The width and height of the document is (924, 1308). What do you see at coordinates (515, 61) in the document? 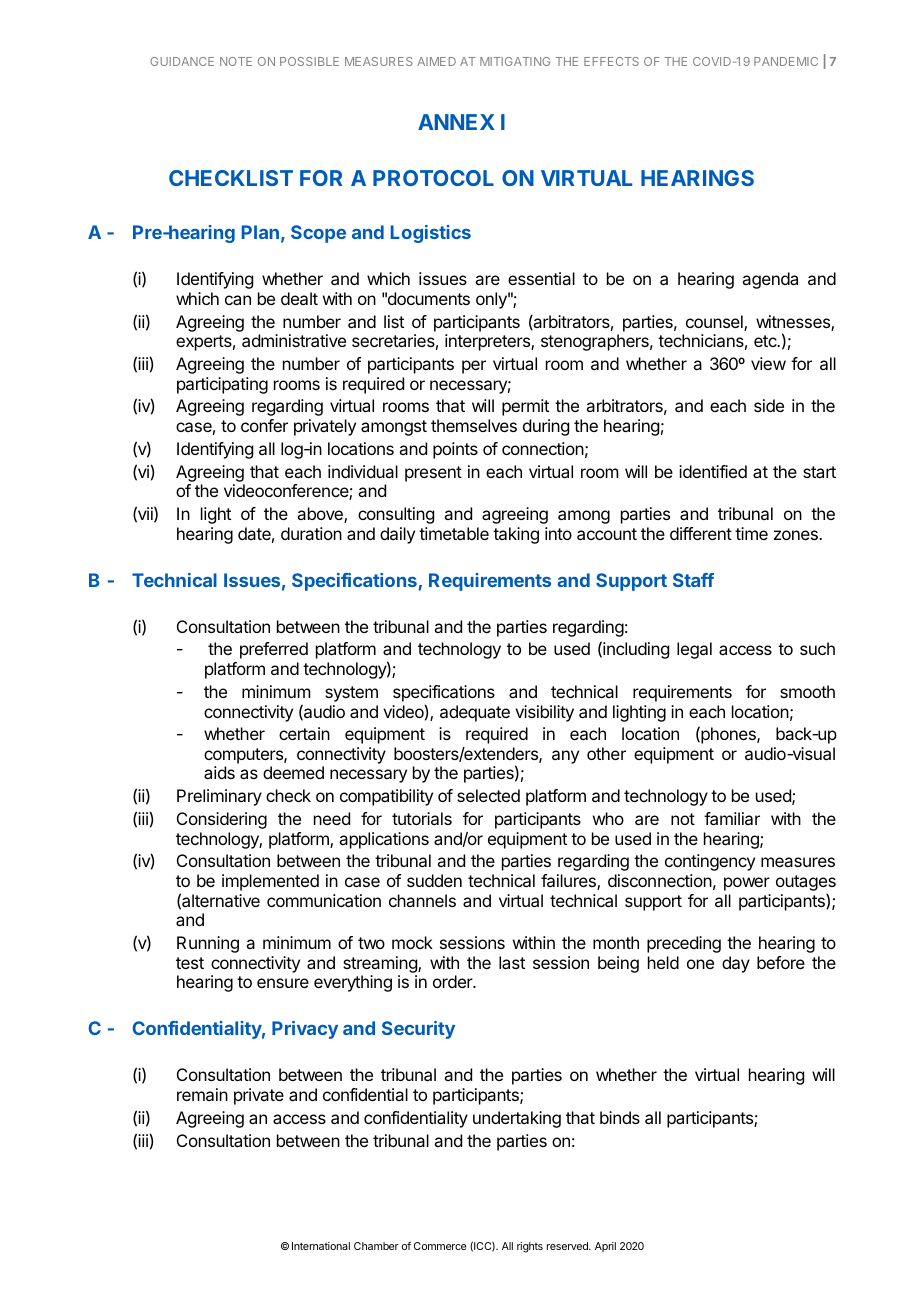
I see `MITIGATING` at bounding box center [515, 61].
